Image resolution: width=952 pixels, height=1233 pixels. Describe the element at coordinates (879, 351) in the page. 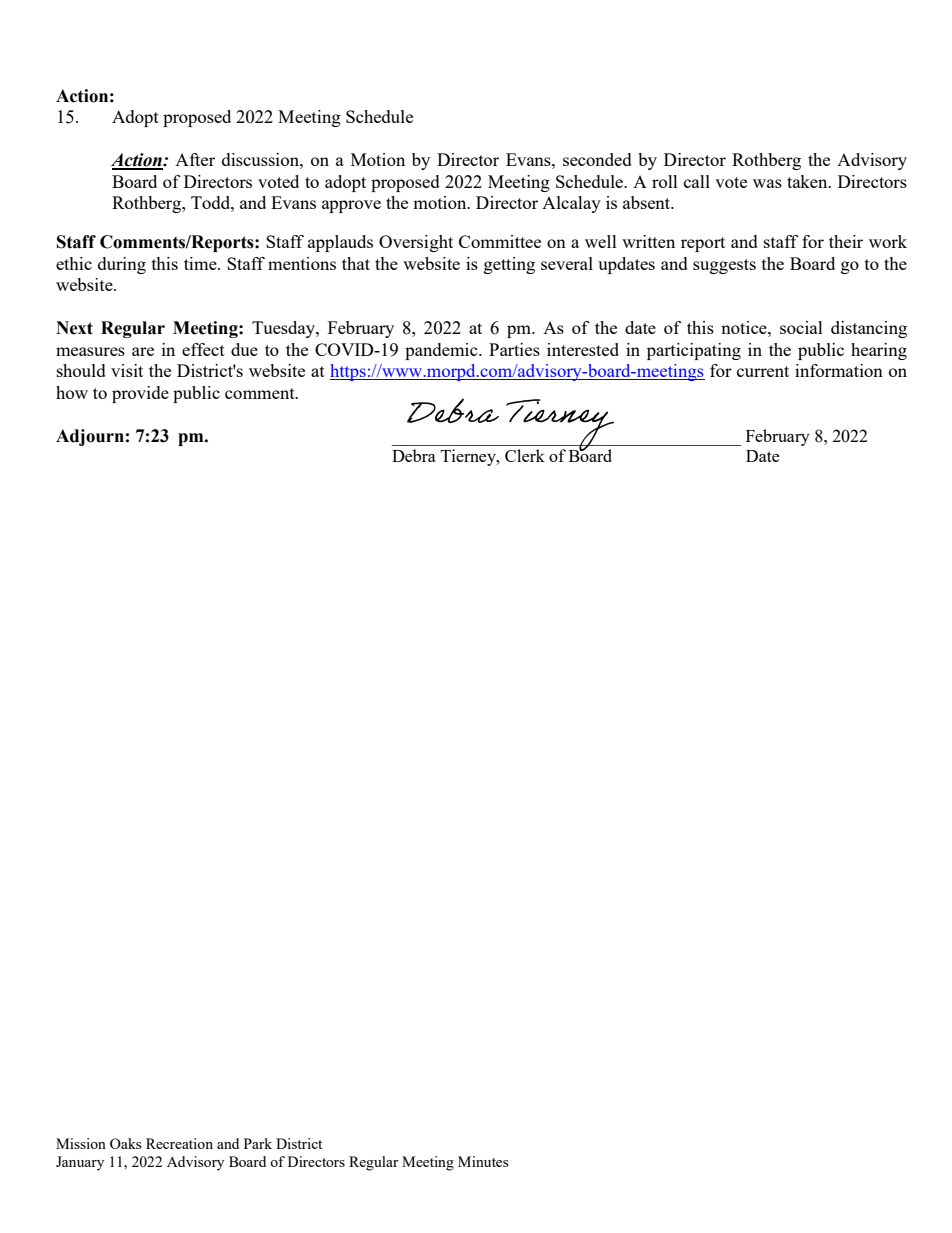

I see `hearing` at that location.
